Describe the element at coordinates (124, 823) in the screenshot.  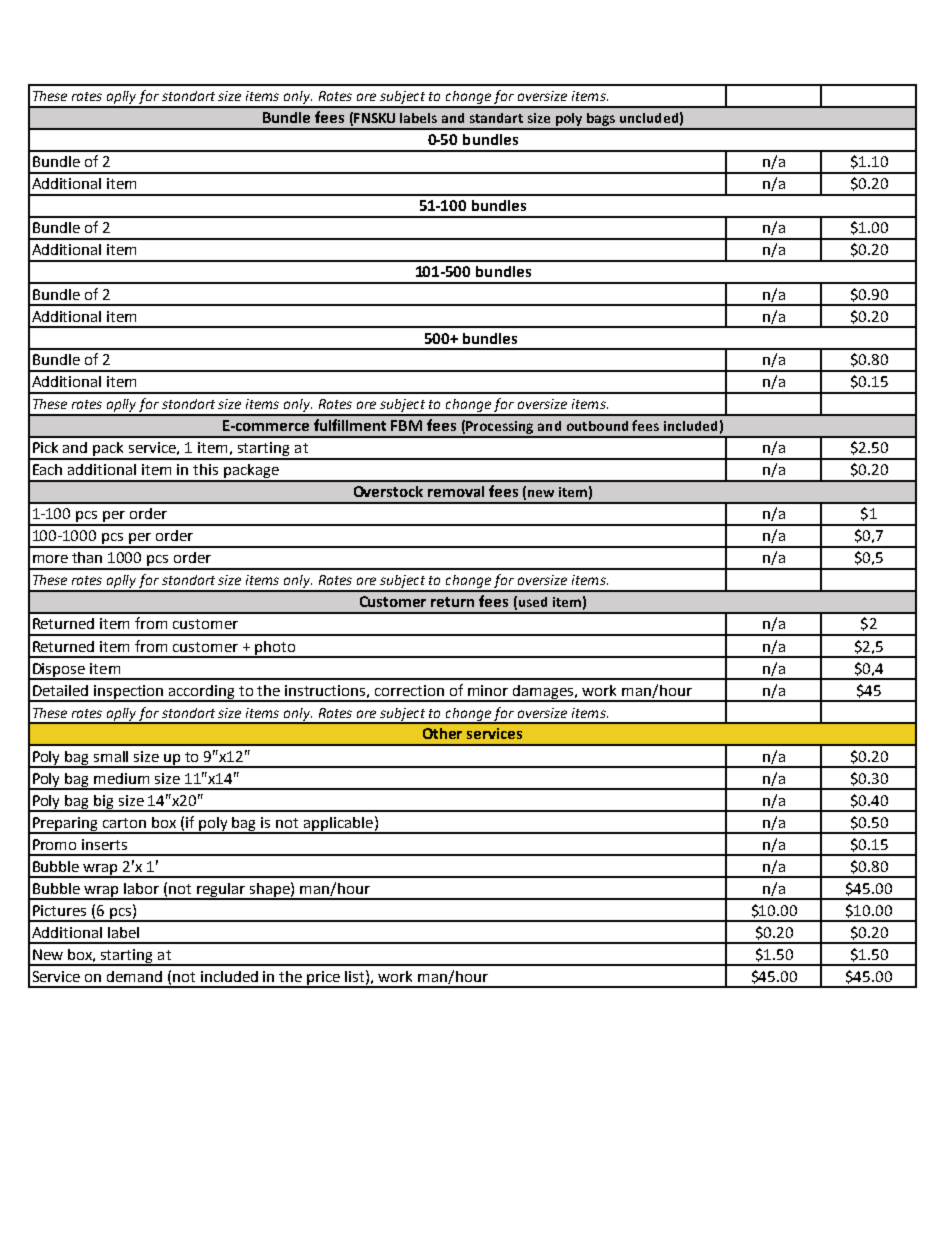
I see `carton` at that location.
